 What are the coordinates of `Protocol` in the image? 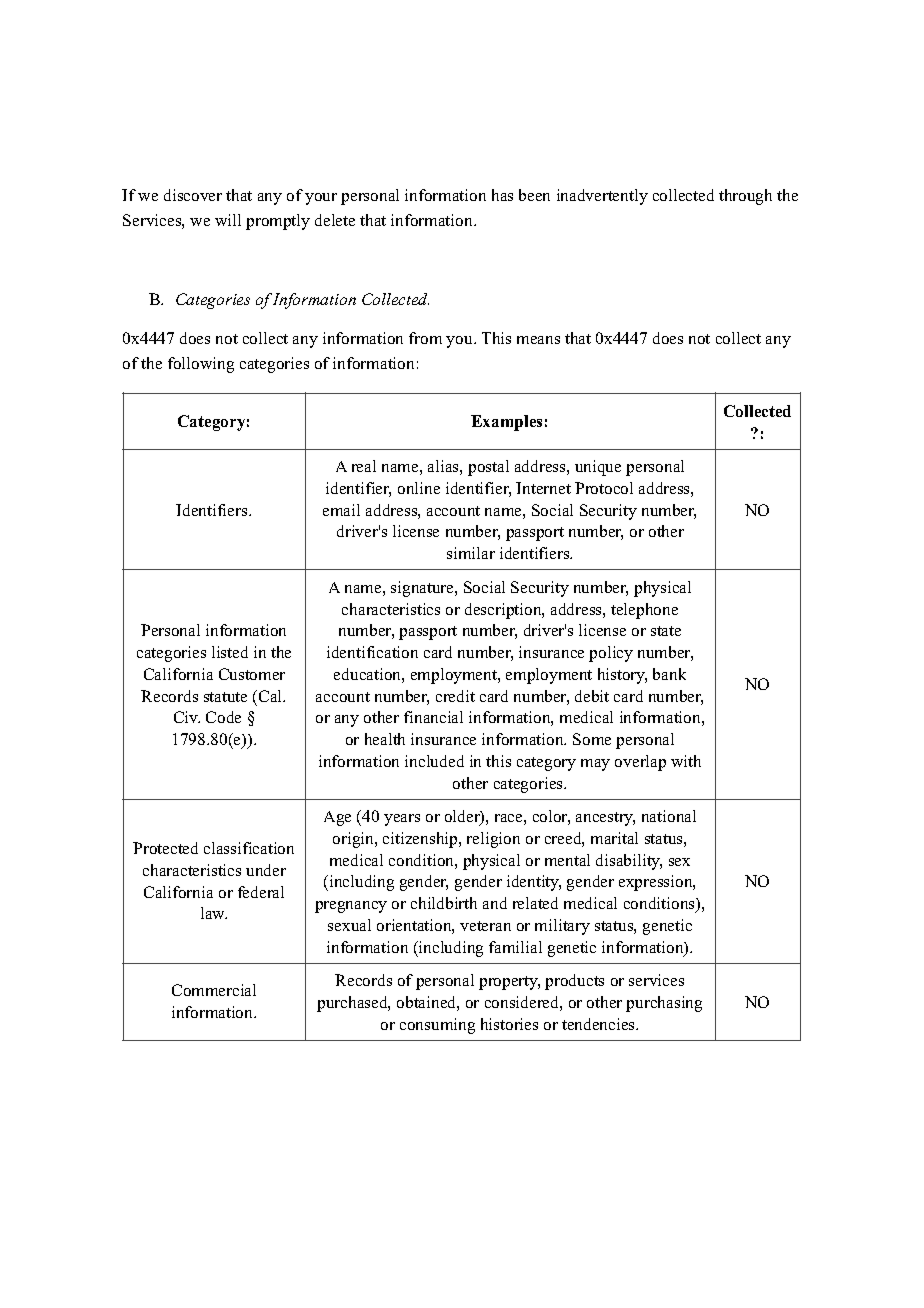 It's located at (604, 488).
